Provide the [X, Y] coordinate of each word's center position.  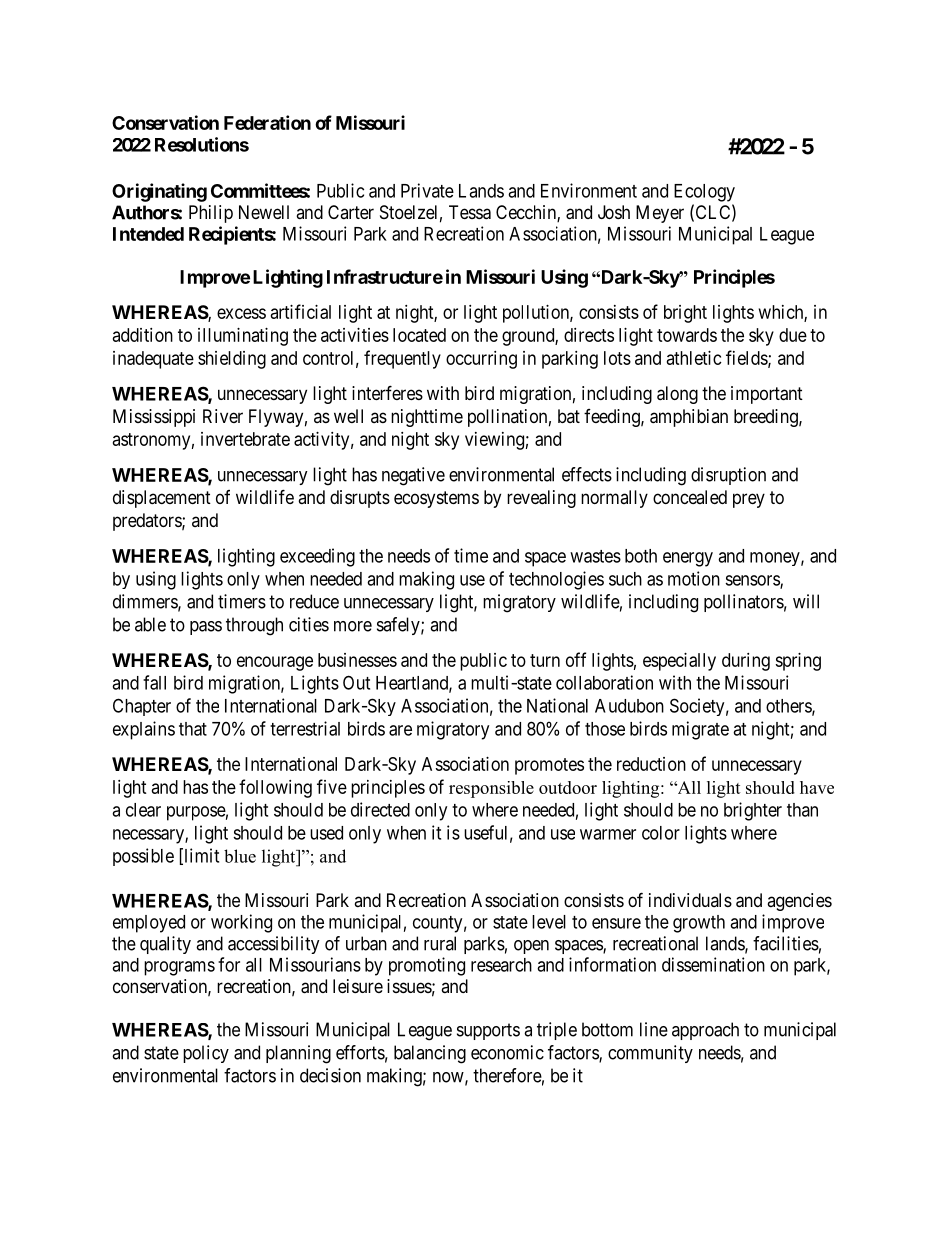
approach [705, 1031]
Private [427, 190]
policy [206, 1054]
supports [488, 1031]
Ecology [704, 193]
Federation [267, 122]
